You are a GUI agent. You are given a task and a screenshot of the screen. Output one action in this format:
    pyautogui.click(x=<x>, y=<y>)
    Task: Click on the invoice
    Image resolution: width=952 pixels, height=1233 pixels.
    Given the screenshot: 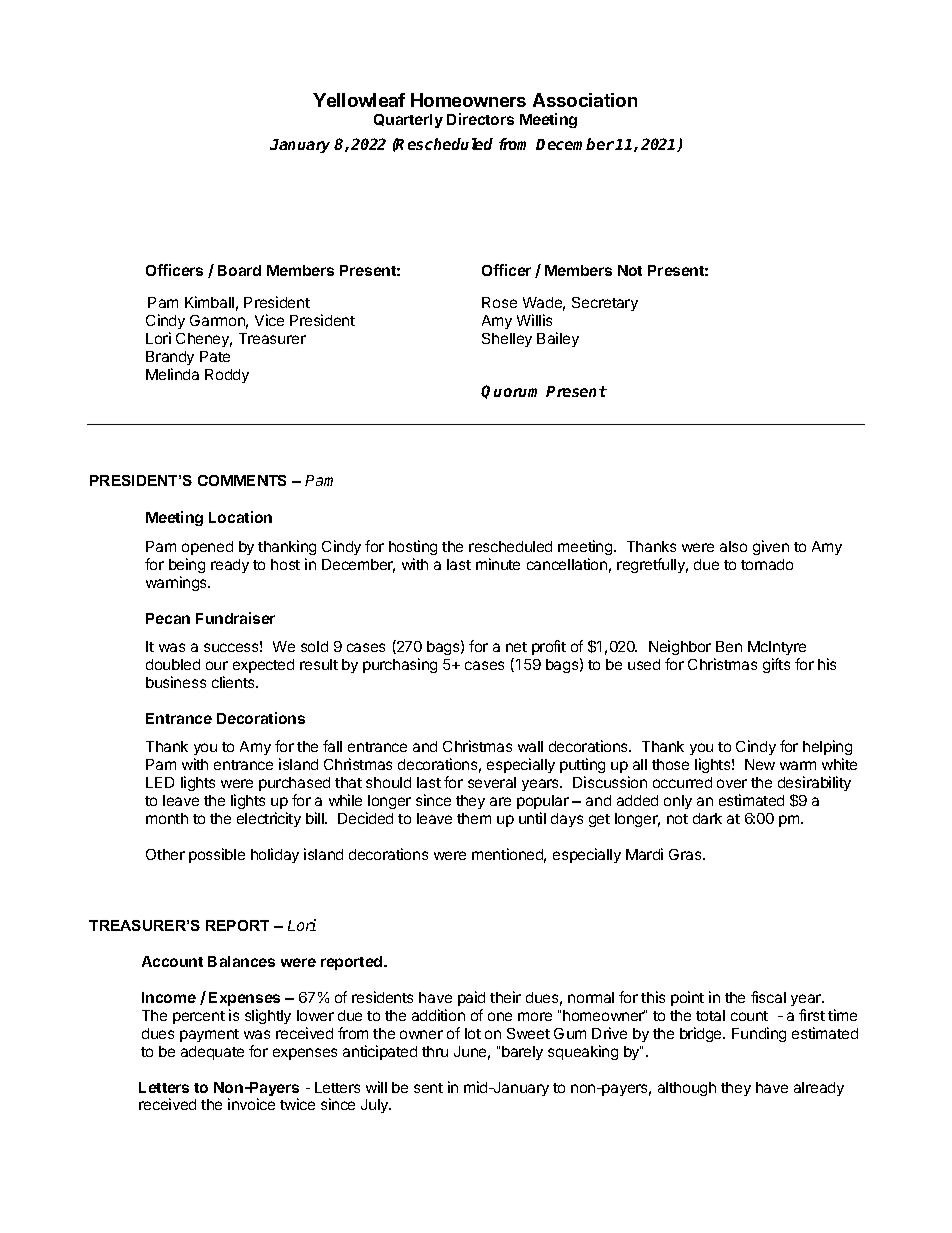 What is the action you would take?
    pyautogui.click(x=251, y=1104)
